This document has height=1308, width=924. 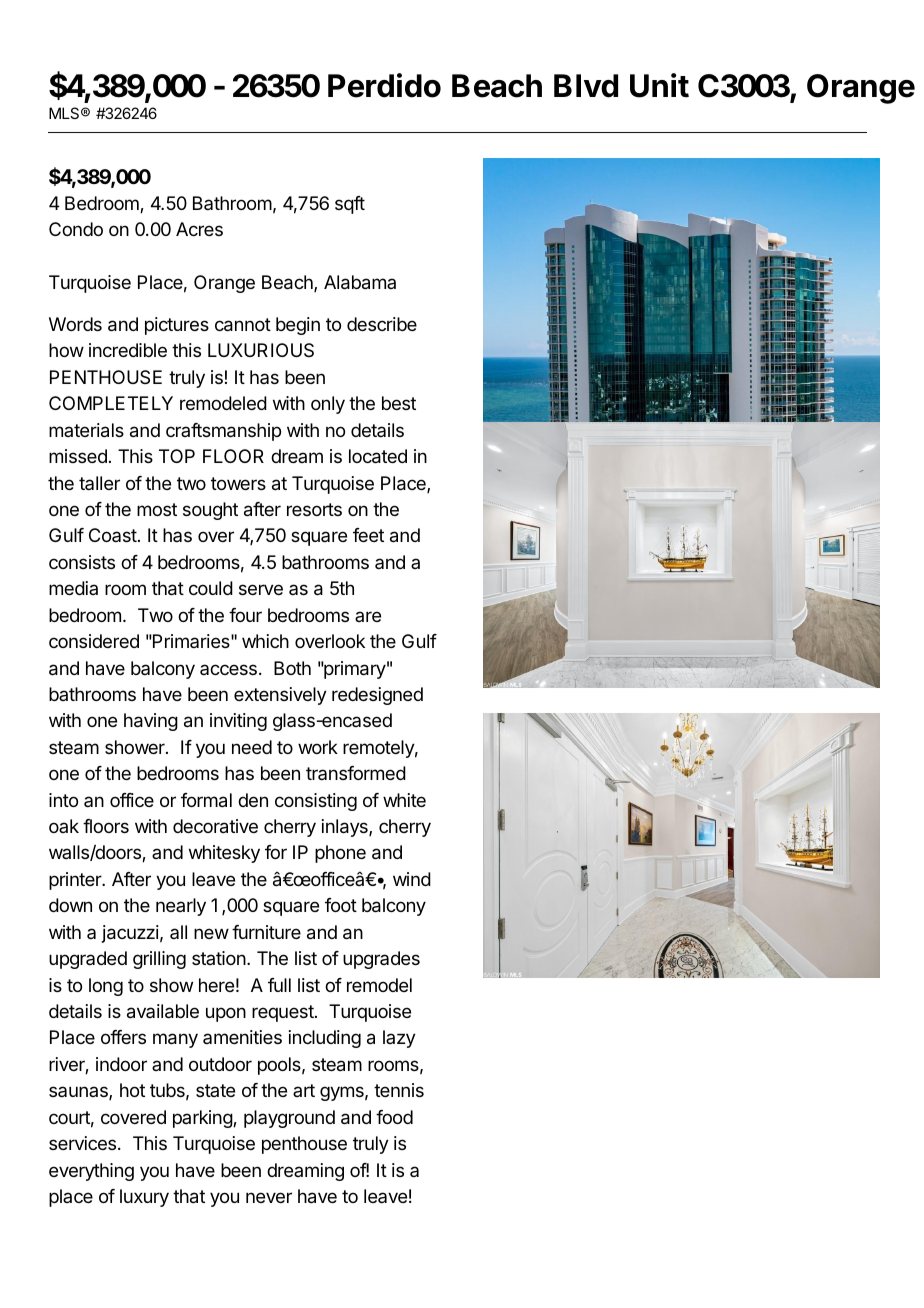 What do you see at coordinates (76, 229) in the document?
I see `Condo` at bounding box center [76, 229].
